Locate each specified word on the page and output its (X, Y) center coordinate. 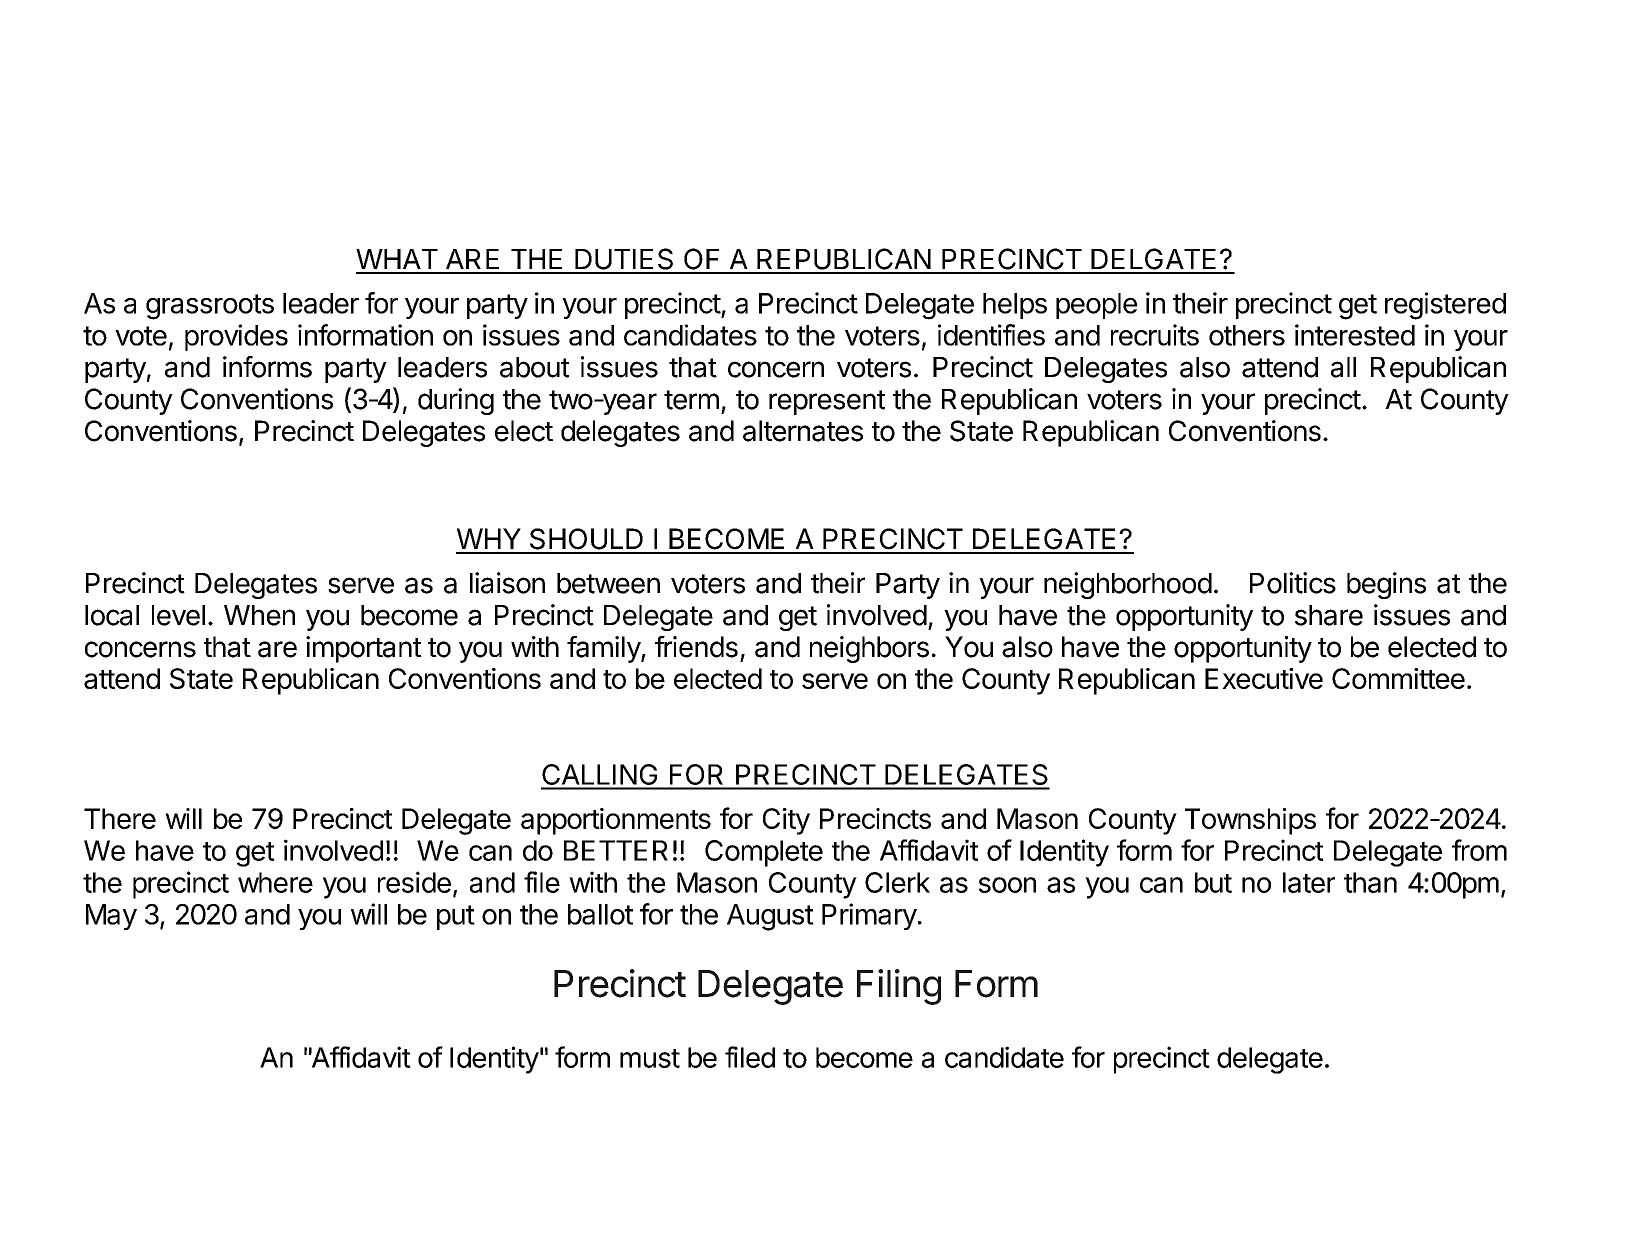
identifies (991, 335)
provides (236, 337)
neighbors (869, 649)
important (364, 649)
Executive (1264, 678)
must (650, 1058)
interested (1355, 335)
